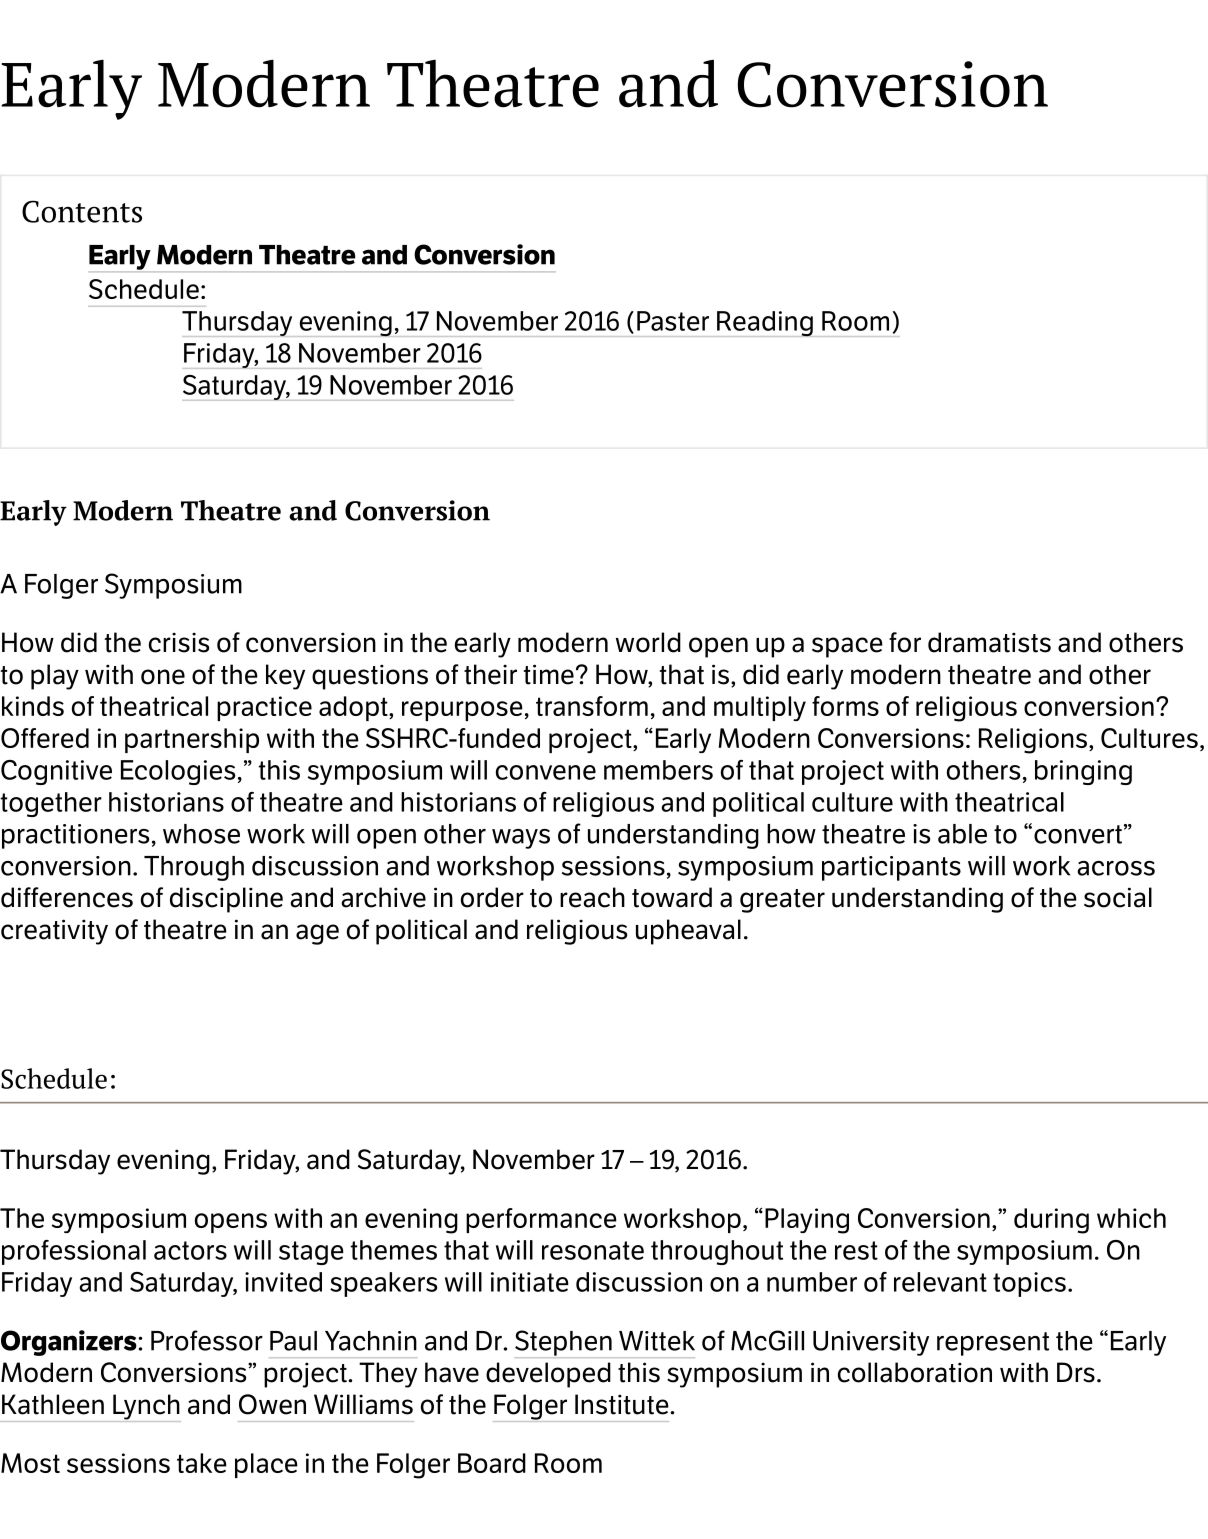  Describe the element at coordinates (82, 211) in the screenshot. I see `Contents` at that location.
